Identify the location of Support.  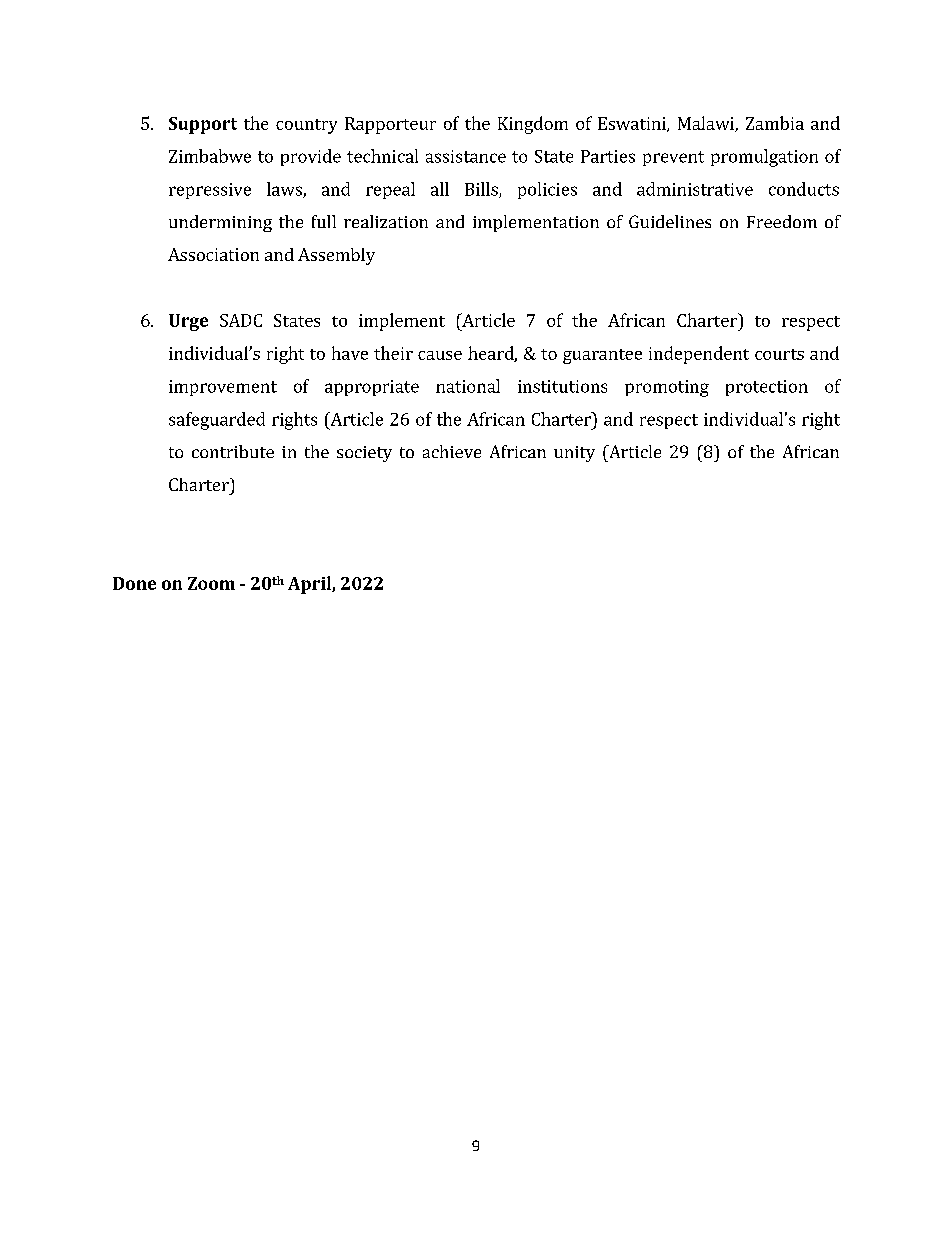
(203, 125).
